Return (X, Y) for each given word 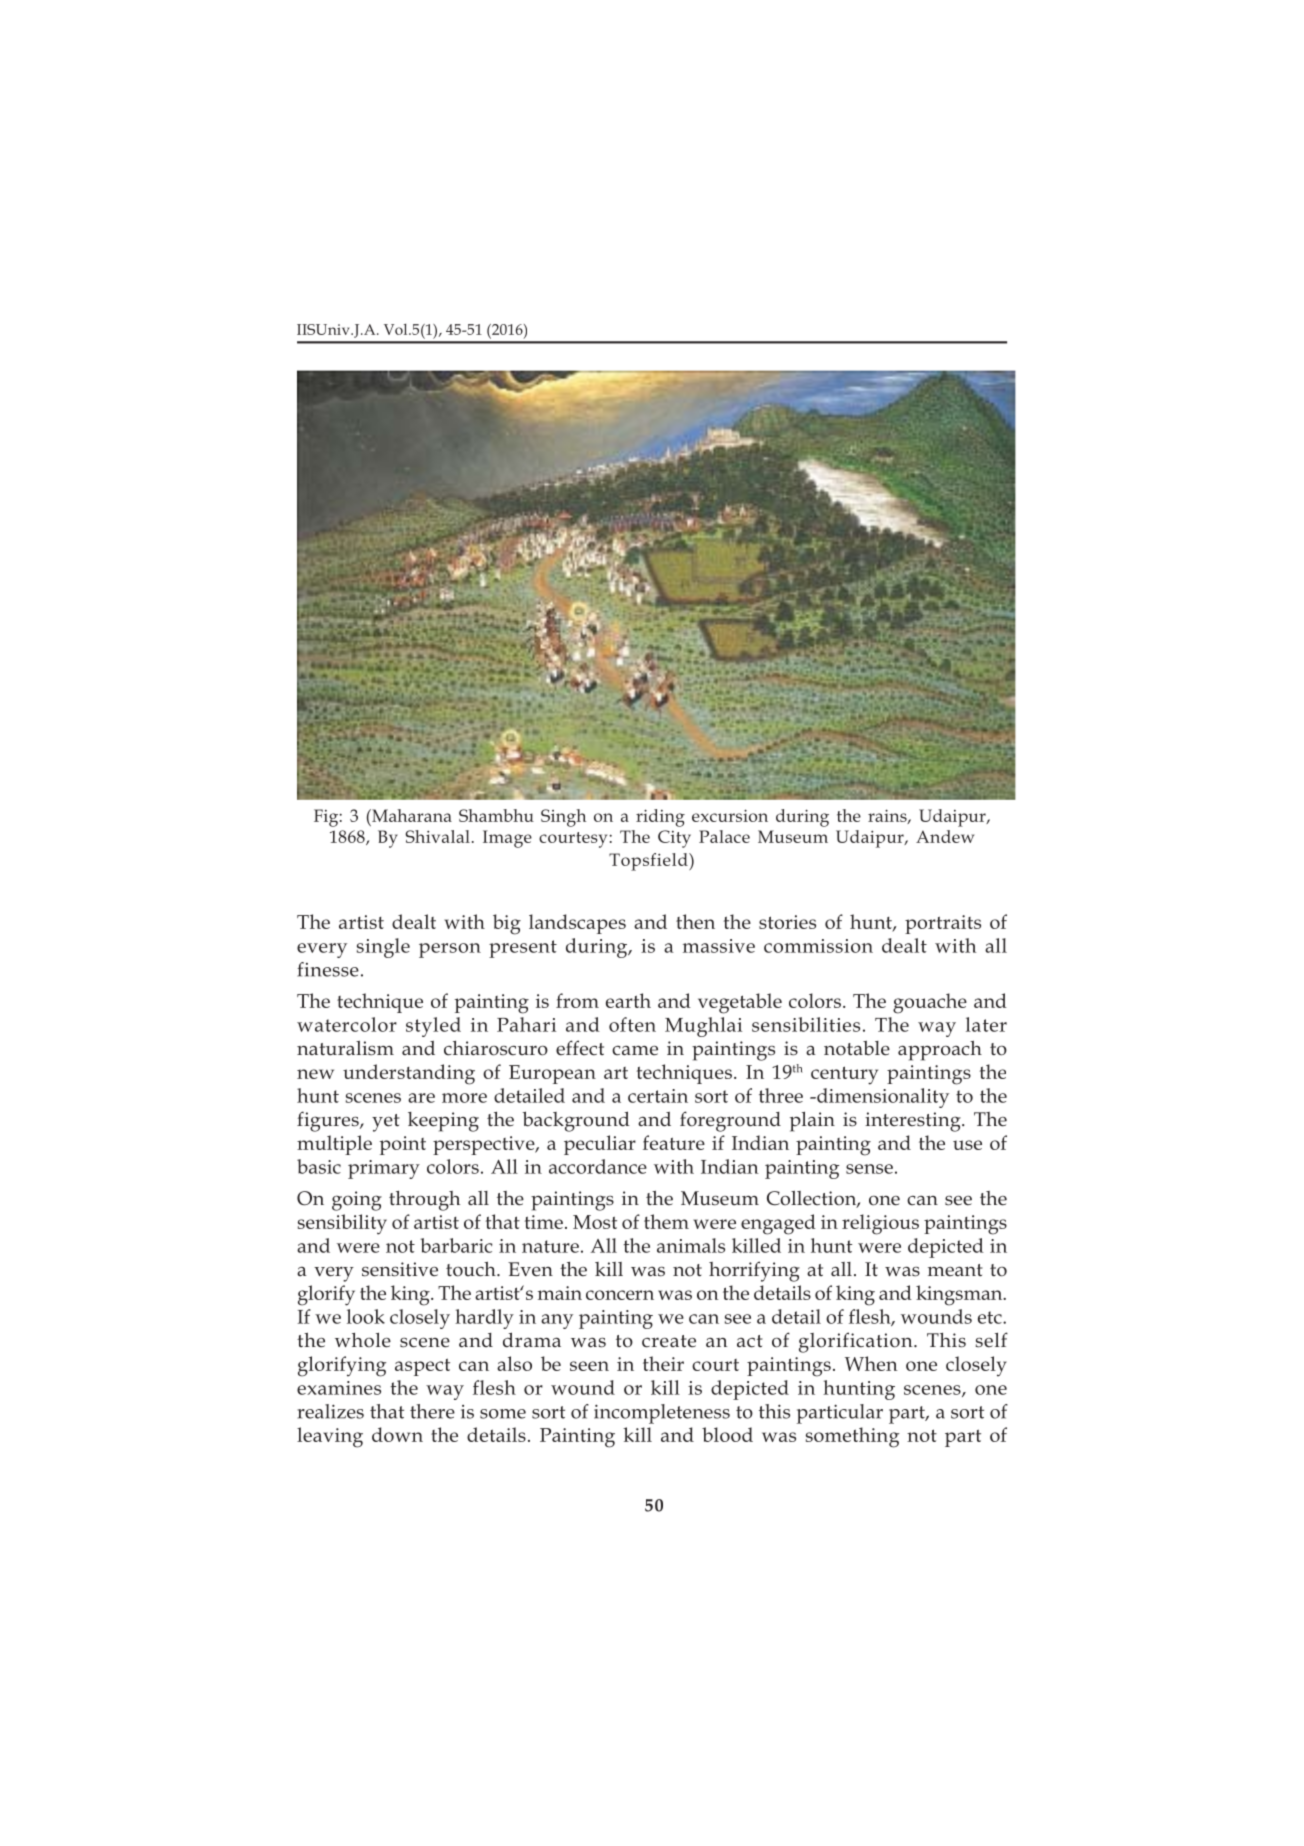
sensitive (400, 1269)
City (674, 839)
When (871, 1363)
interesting (914, 1122)
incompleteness (662, 1414)
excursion (730, 815)
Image (507, 839)
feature (674, 1142)
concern (620, 1295)
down (397, 1434)
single (383, 948)
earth (628, 1000)
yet (386, 1123)
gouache (930, 1003)
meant (955, 1270)
